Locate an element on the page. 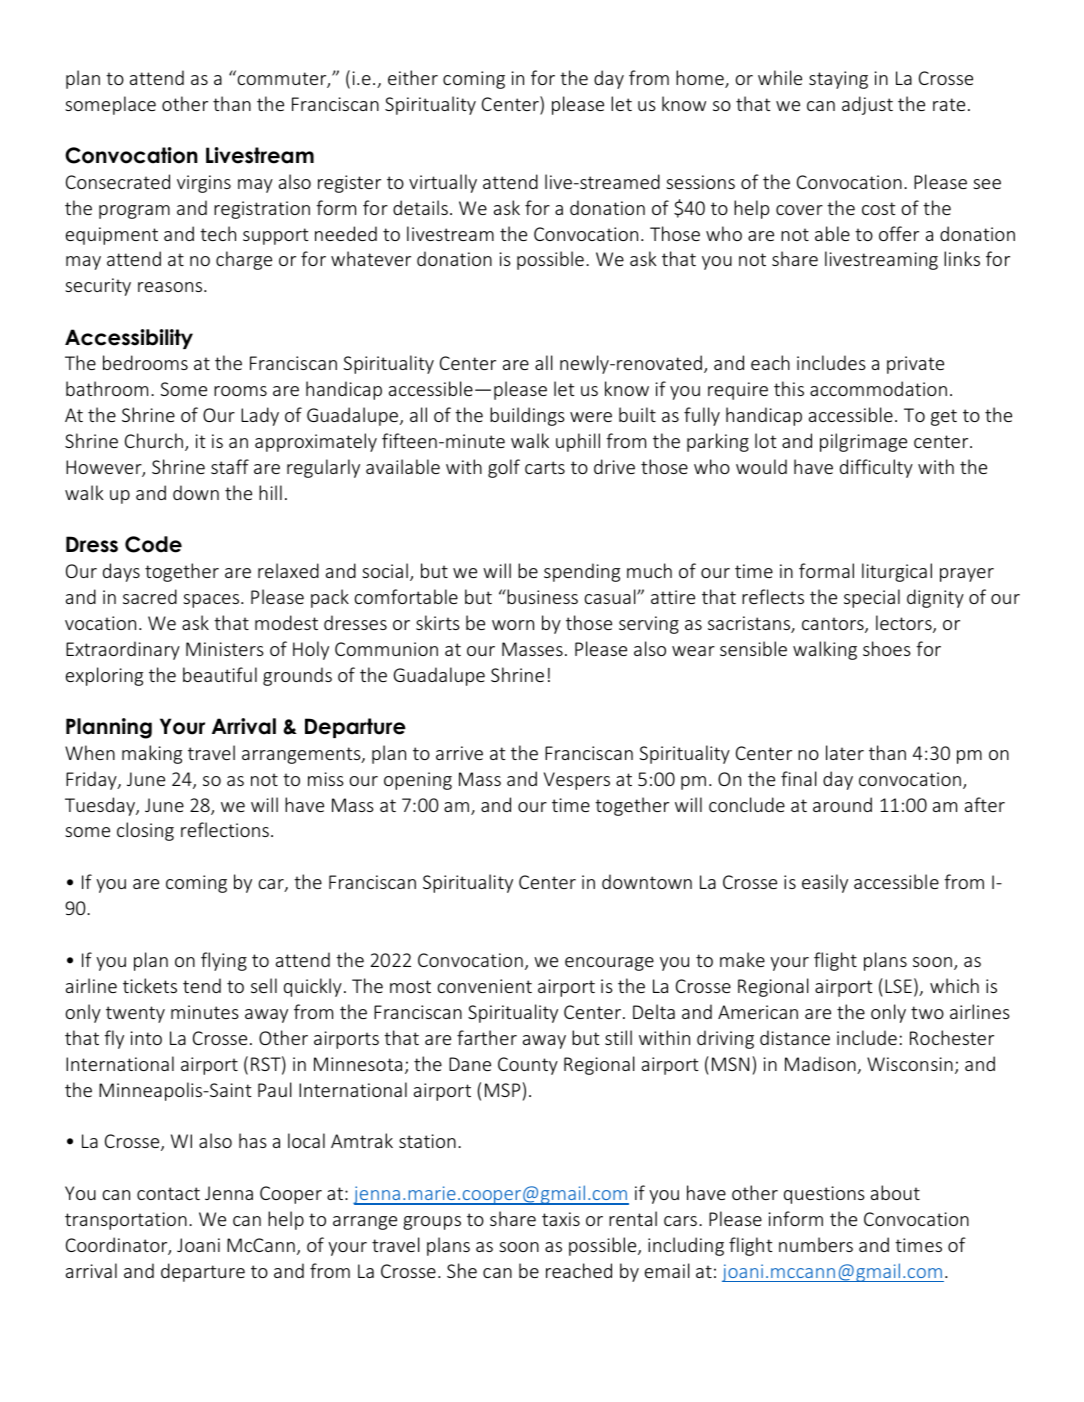  contact is located at coordinates (168, 1193).
